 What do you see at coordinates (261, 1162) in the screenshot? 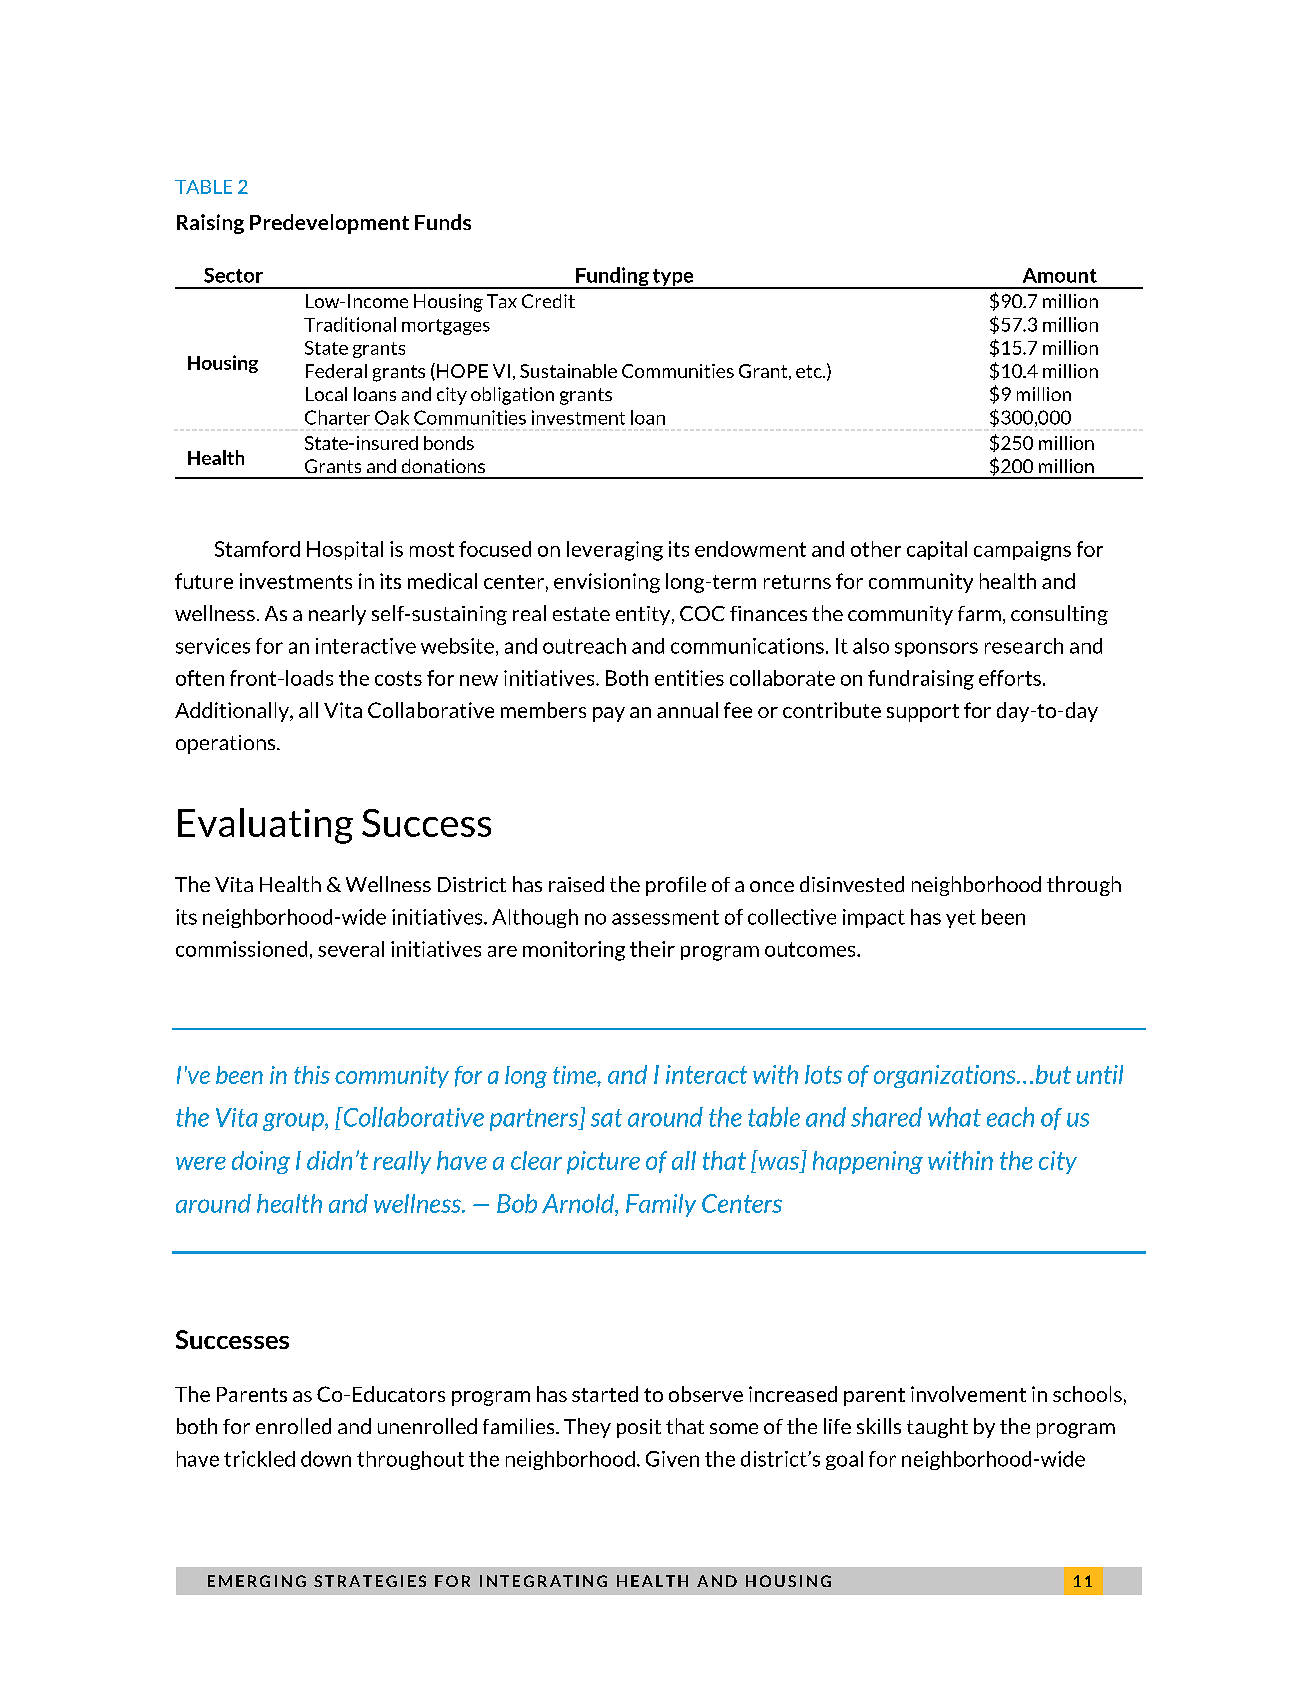
I see `doing` at bounding box center [261, 1162].
